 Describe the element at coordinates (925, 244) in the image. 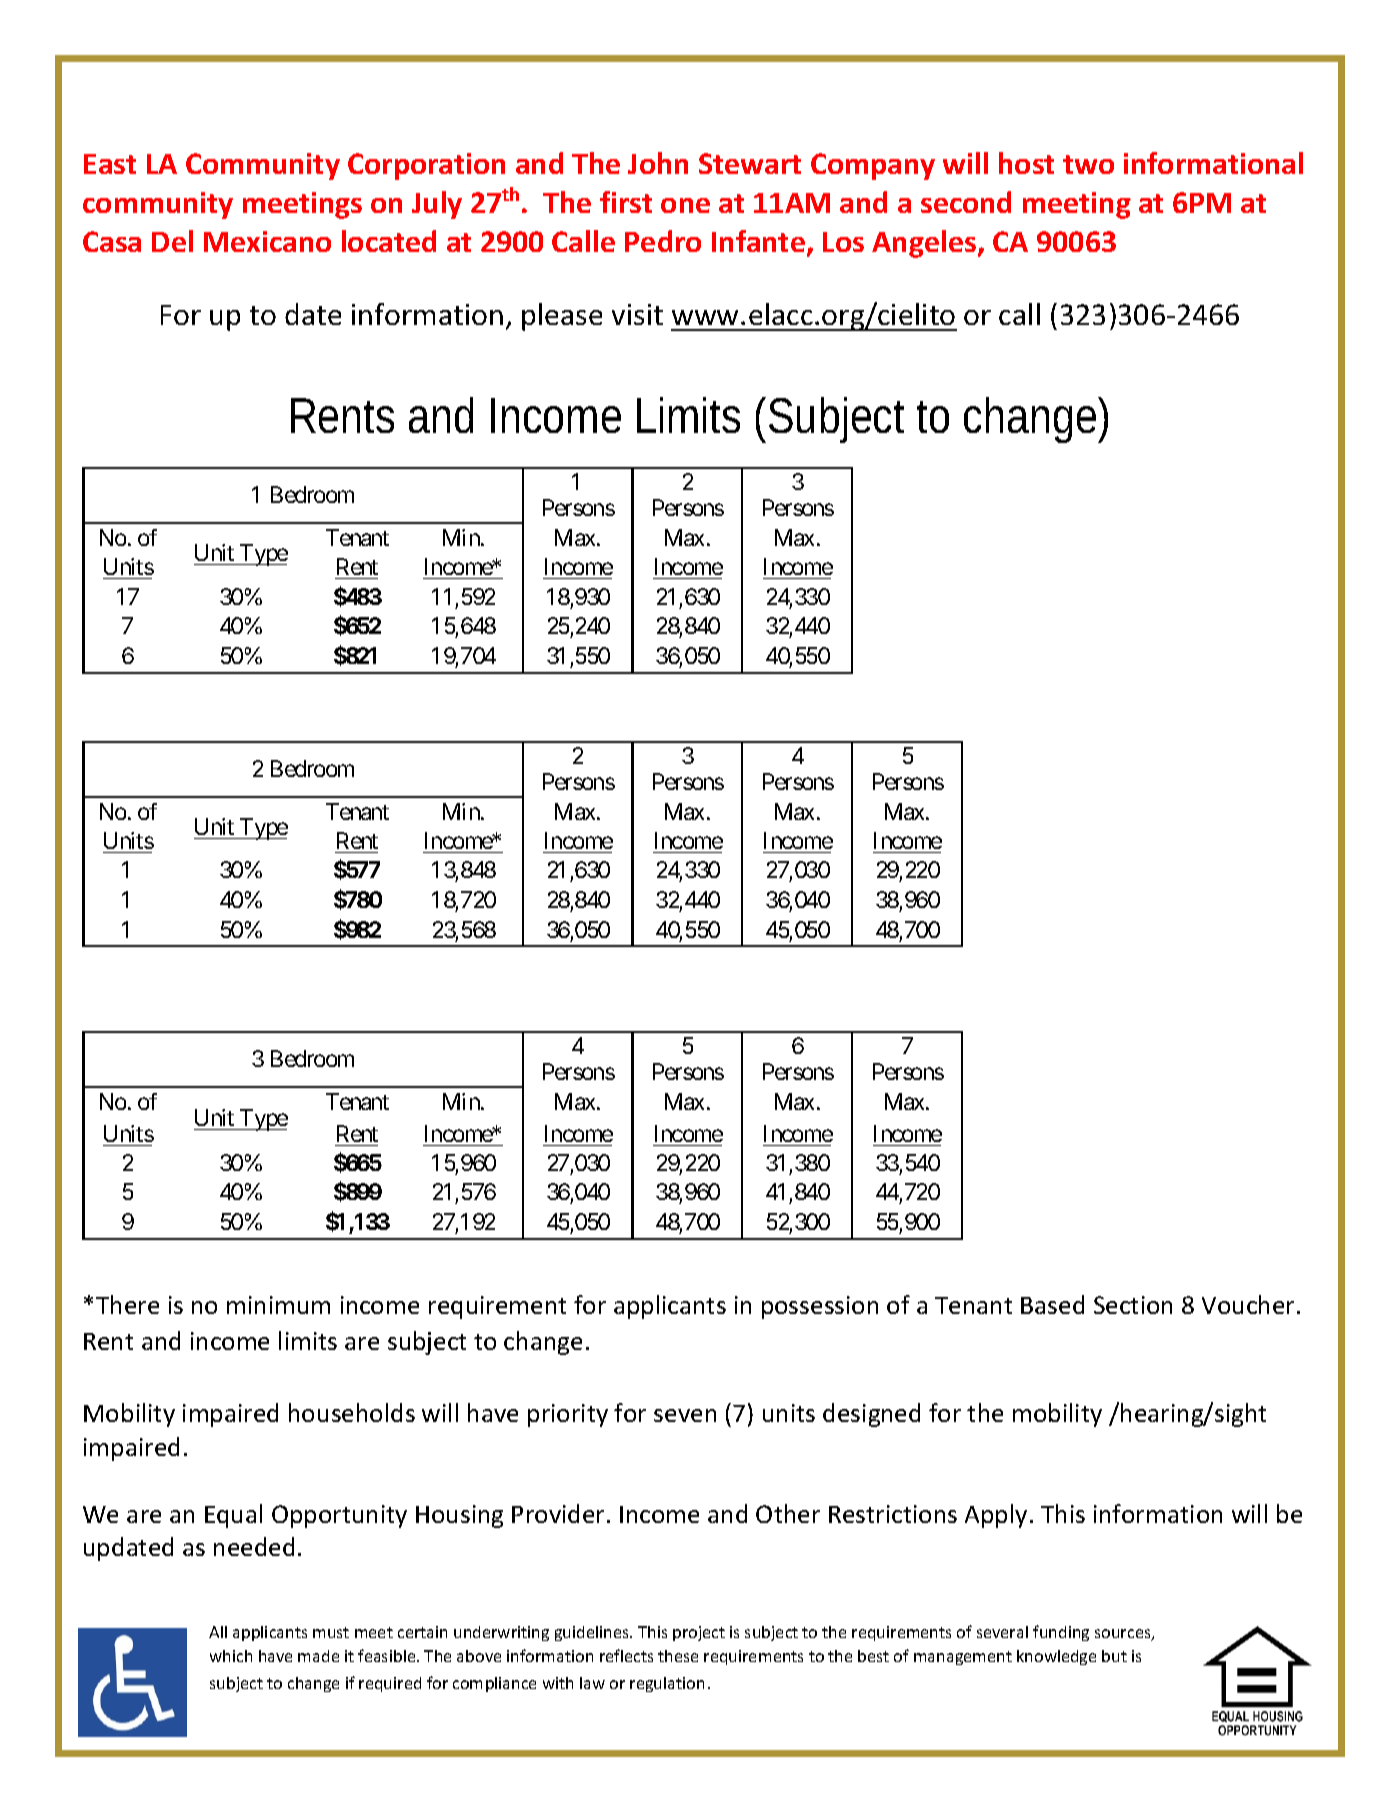

I see `Angeles` at that location.
